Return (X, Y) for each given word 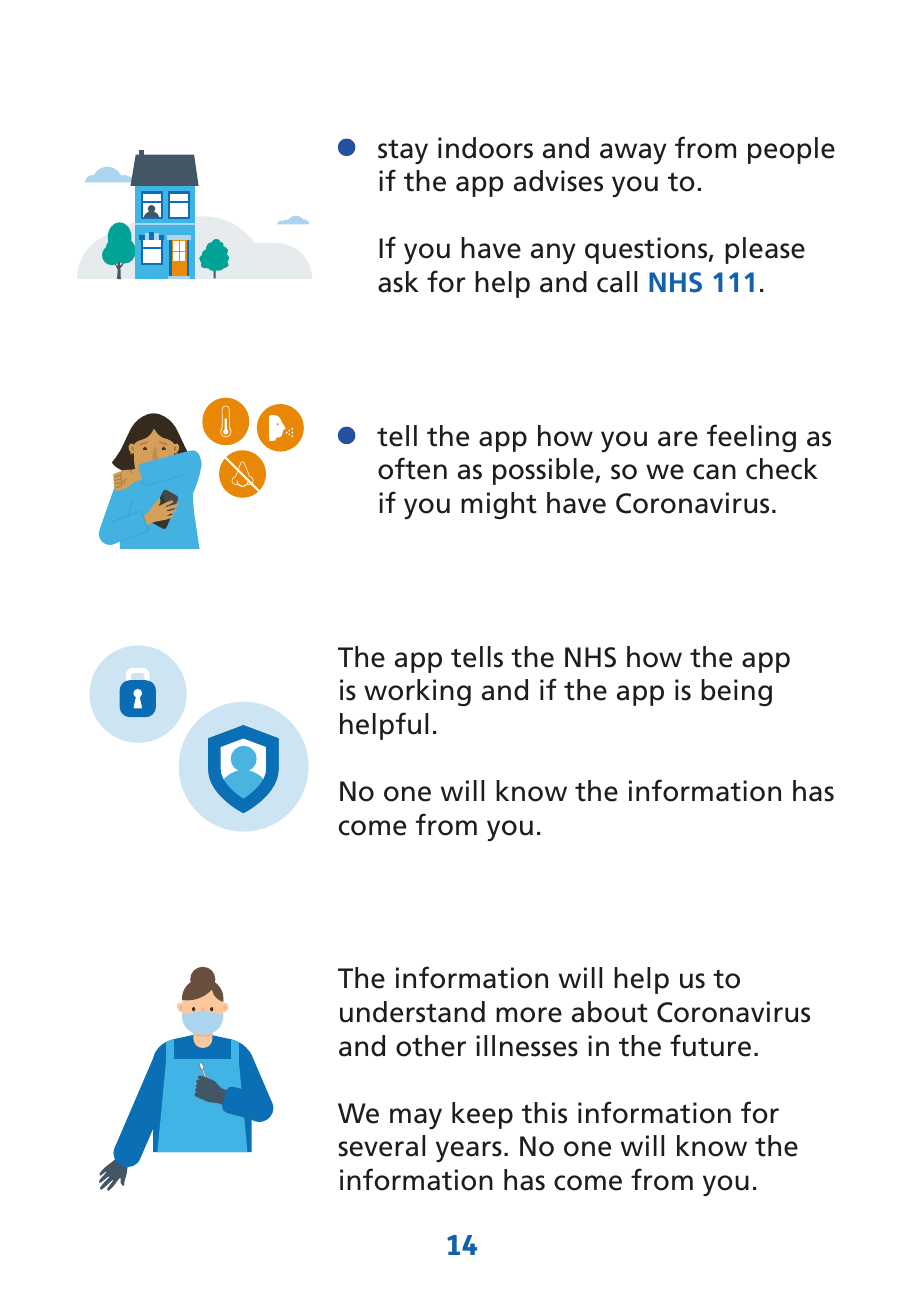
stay (403, 152)
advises (558, 181)
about (610, 1012)
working (417, 692)
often (412, 468)
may (416, 1118)
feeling (751, 438)
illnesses (527, 1046)
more (529, 1015)
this (544, 1113)
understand (412, 1012)
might (499, 505)
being (736, 692)
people (791, 150)
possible (544, 471)
